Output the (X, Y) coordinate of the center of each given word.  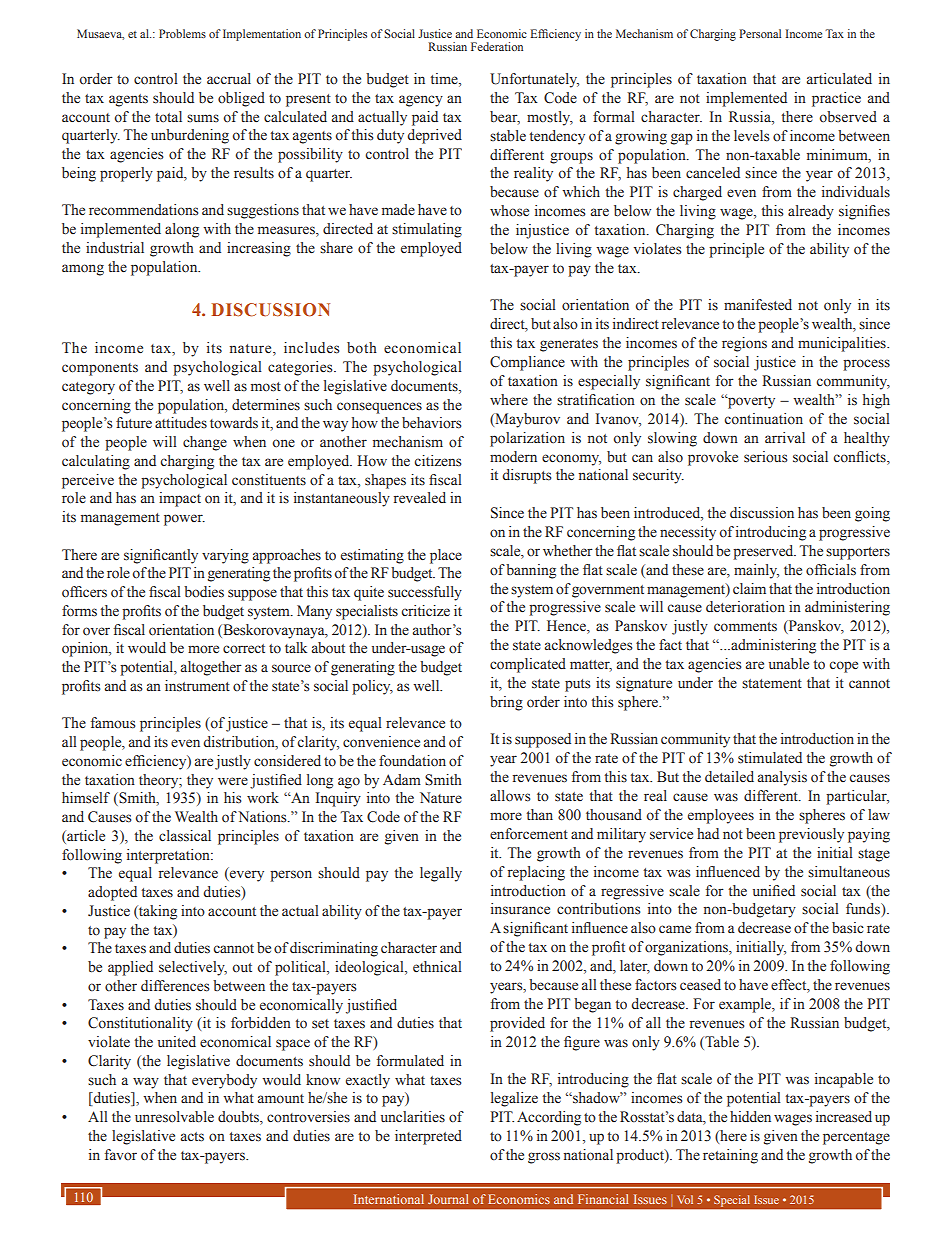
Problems (182, 33)
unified (774, 891)
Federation (497, 46)
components (100, 369)
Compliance (527, 363)
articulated (839, 78)
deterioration (745, 607)
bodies (204, 592)
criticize (425, 610)
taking (157, 912)
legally (441, 874)
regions (744, 344)
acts (192, 1137)
